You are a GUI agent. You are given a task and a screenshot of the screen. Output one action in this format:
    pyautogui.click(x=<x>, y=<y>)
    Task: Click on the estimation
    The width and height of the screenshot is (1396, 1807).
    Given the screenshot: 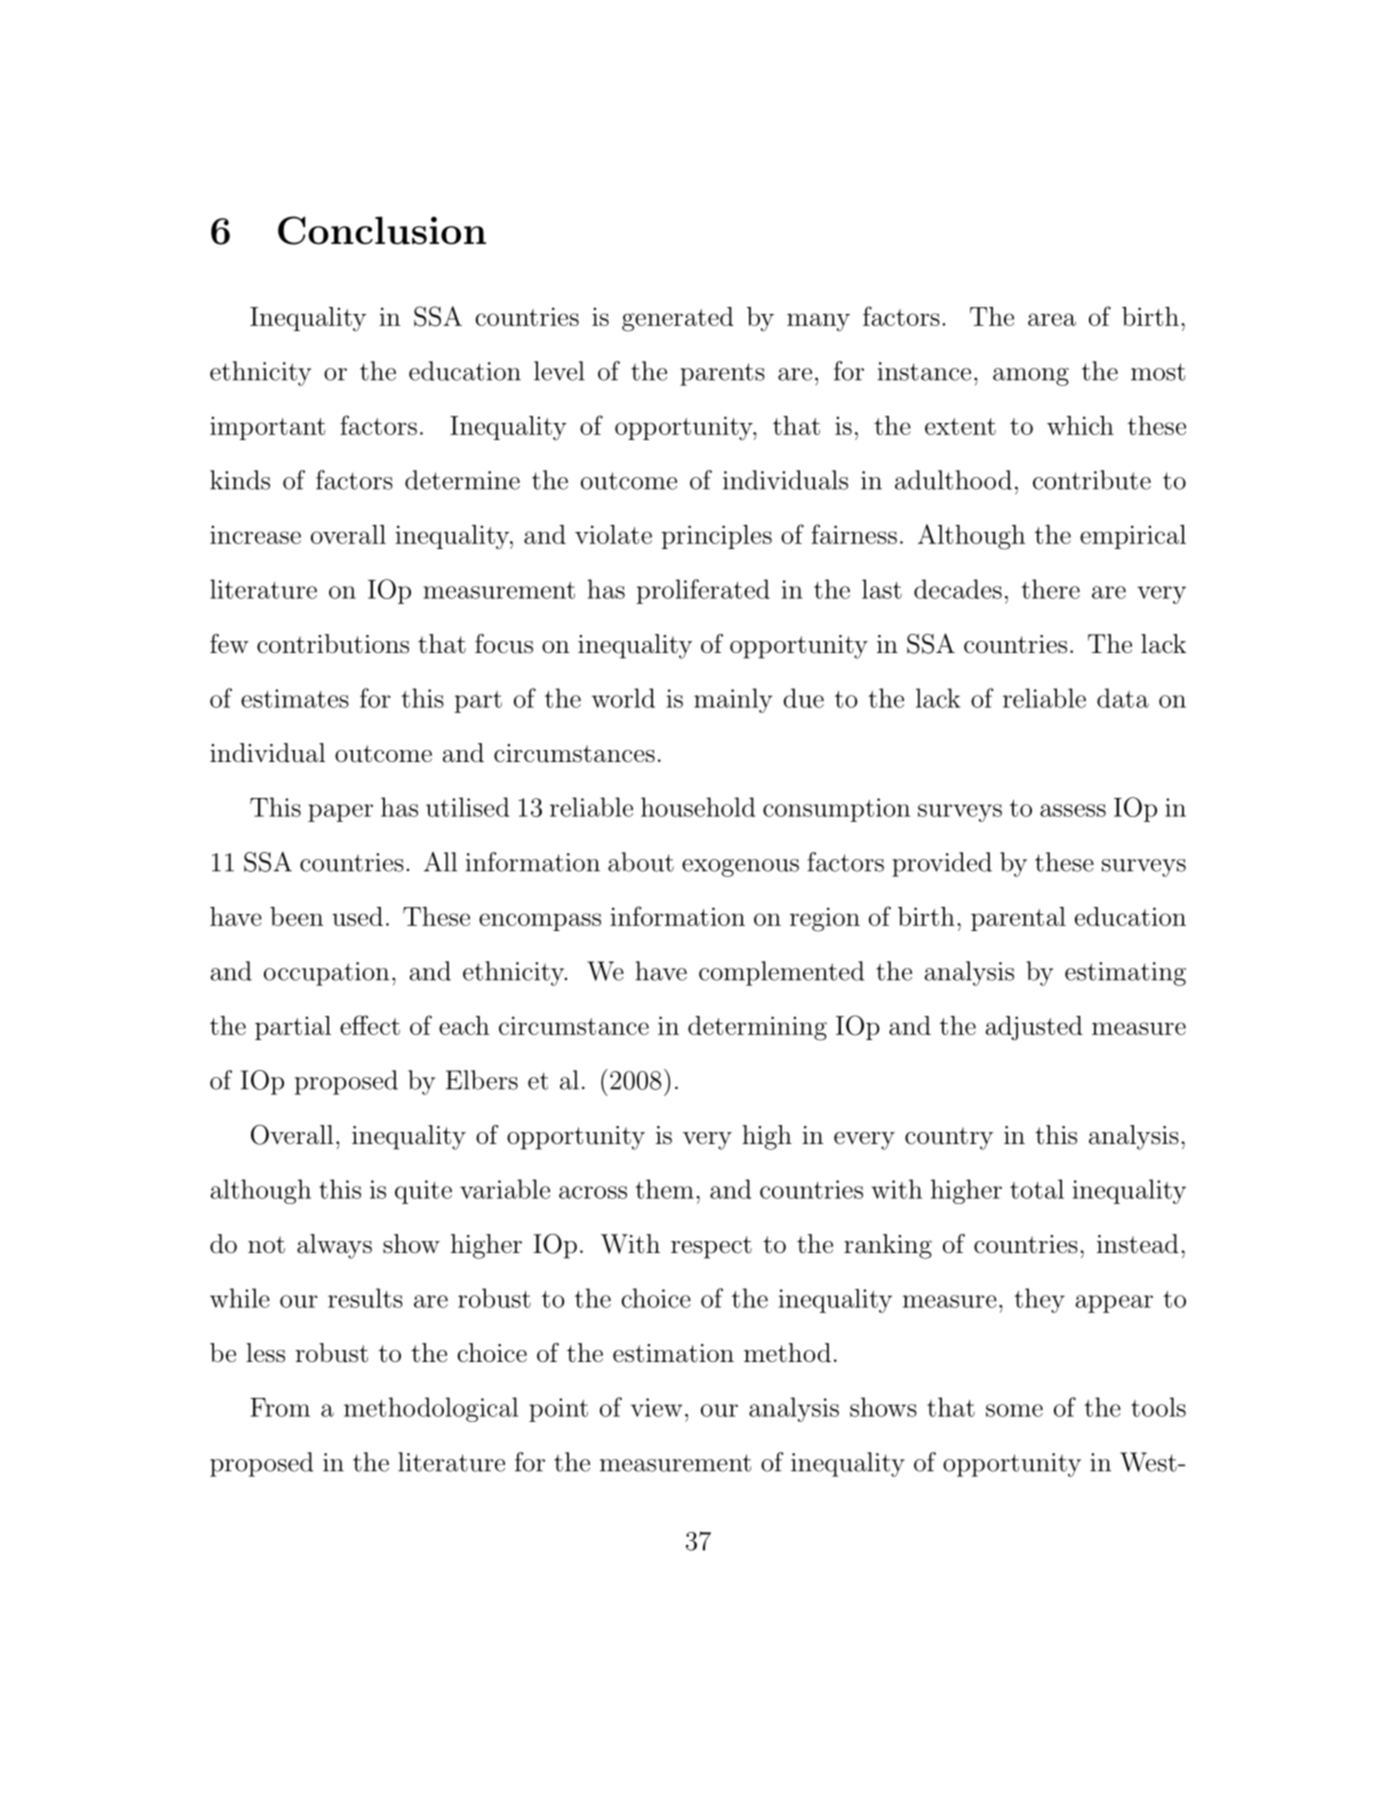 What is the action you would take?
    pyautogui.click(x=673, y=1353)
